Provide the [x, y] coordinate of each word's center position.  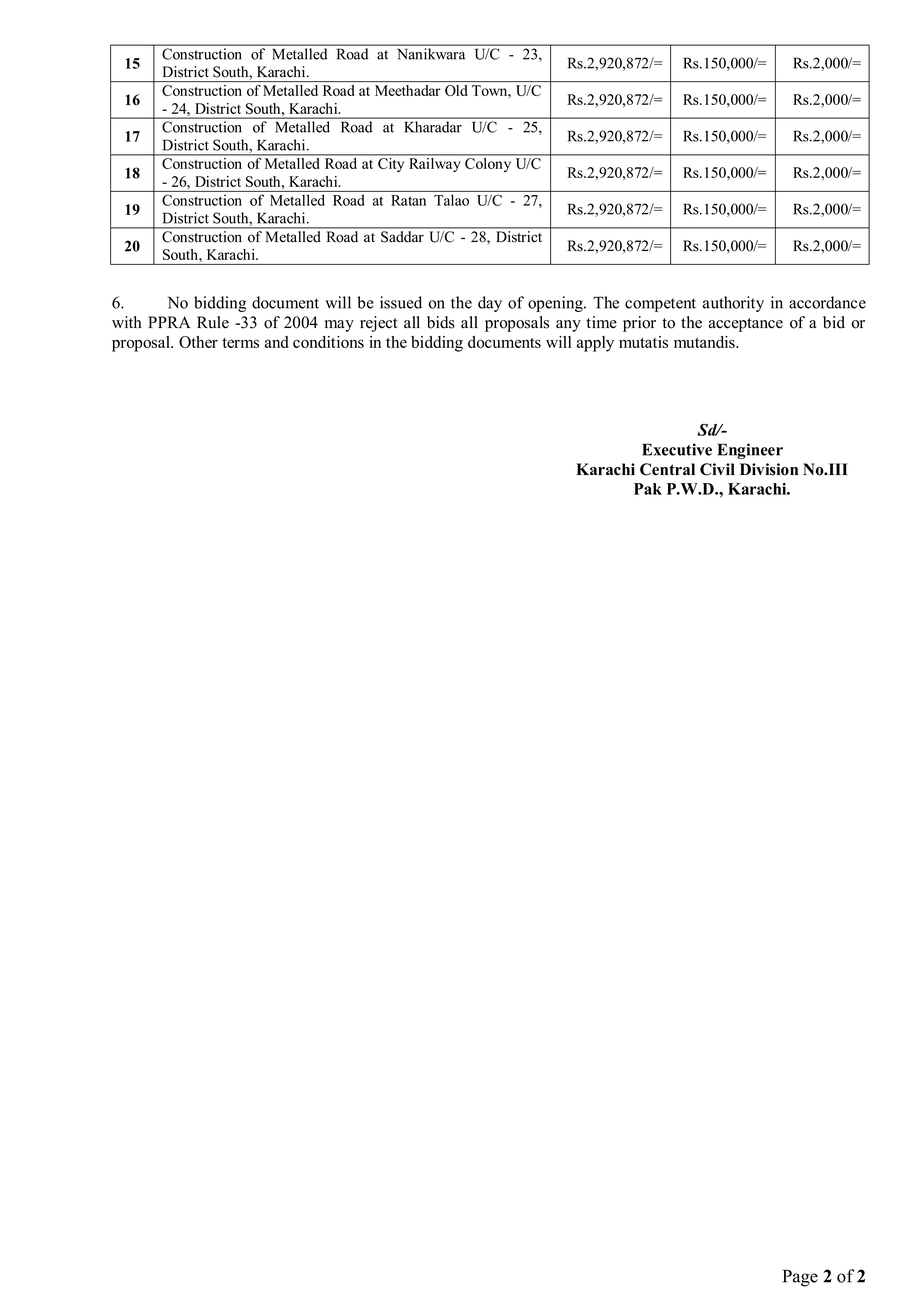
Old [456, 90]
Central [667, 469]
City [391, 165]
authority [733, 304]
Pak [648, 489]
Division [769, 469]
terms [240, 343]
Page [800, 1278]
